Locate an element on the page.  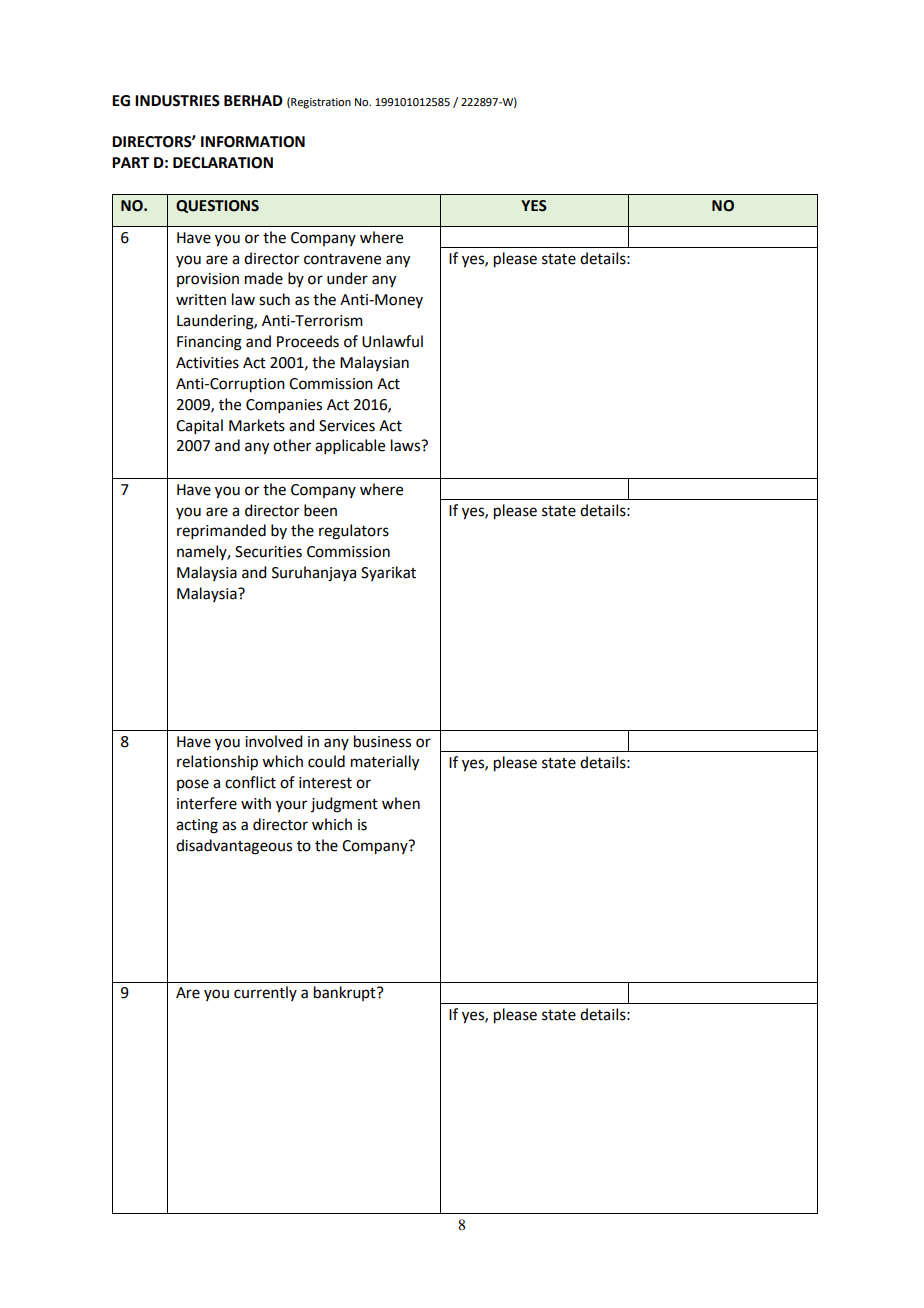
INFORMATION is located at coordinates (253, 142).
